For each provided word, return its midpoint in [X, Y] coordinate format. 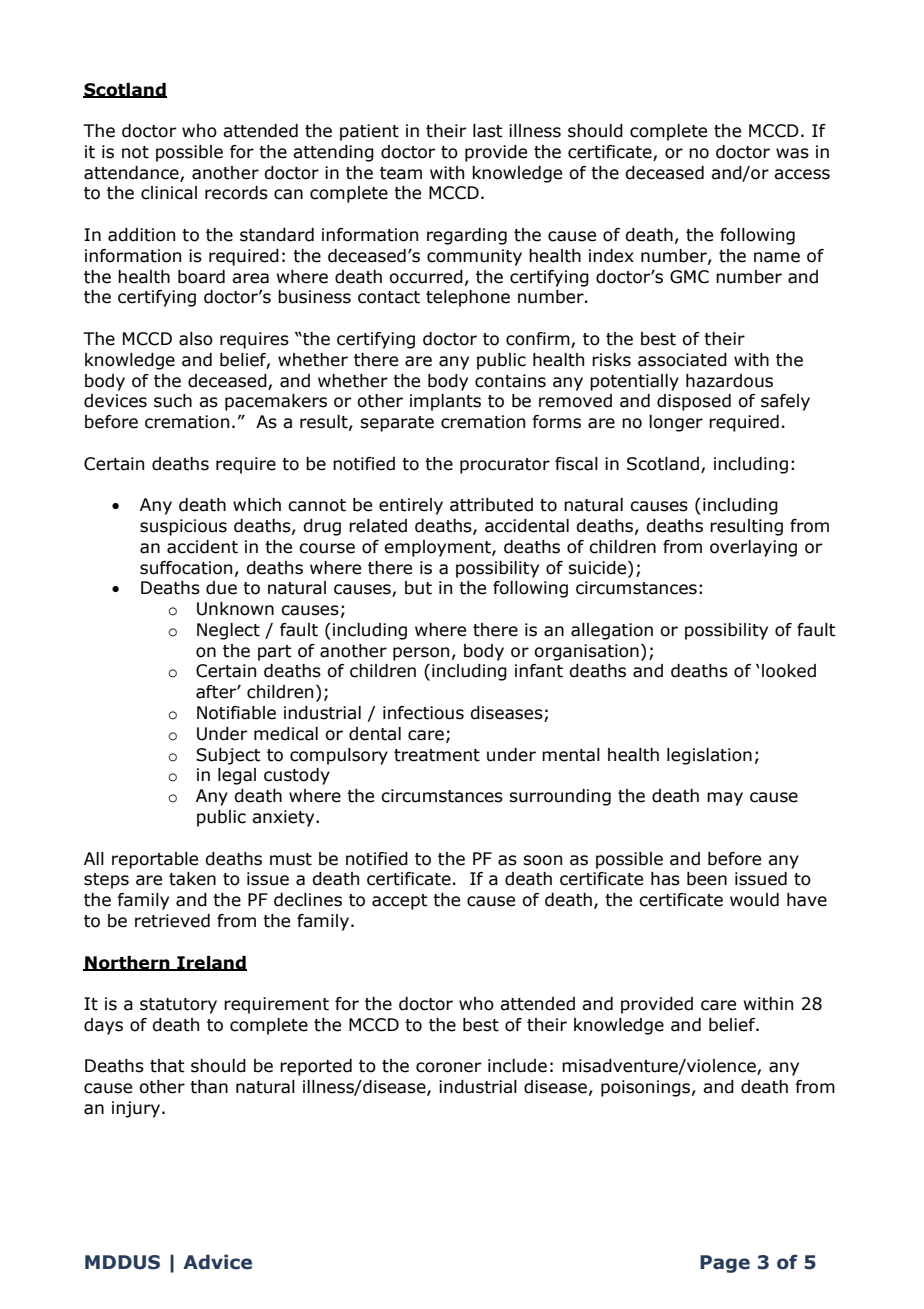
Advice [217, 1262]
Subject [228, 756]
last [488, 131]
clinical [169, 193]
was [792, 153]
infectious [423, 713]
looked [789, 671]
